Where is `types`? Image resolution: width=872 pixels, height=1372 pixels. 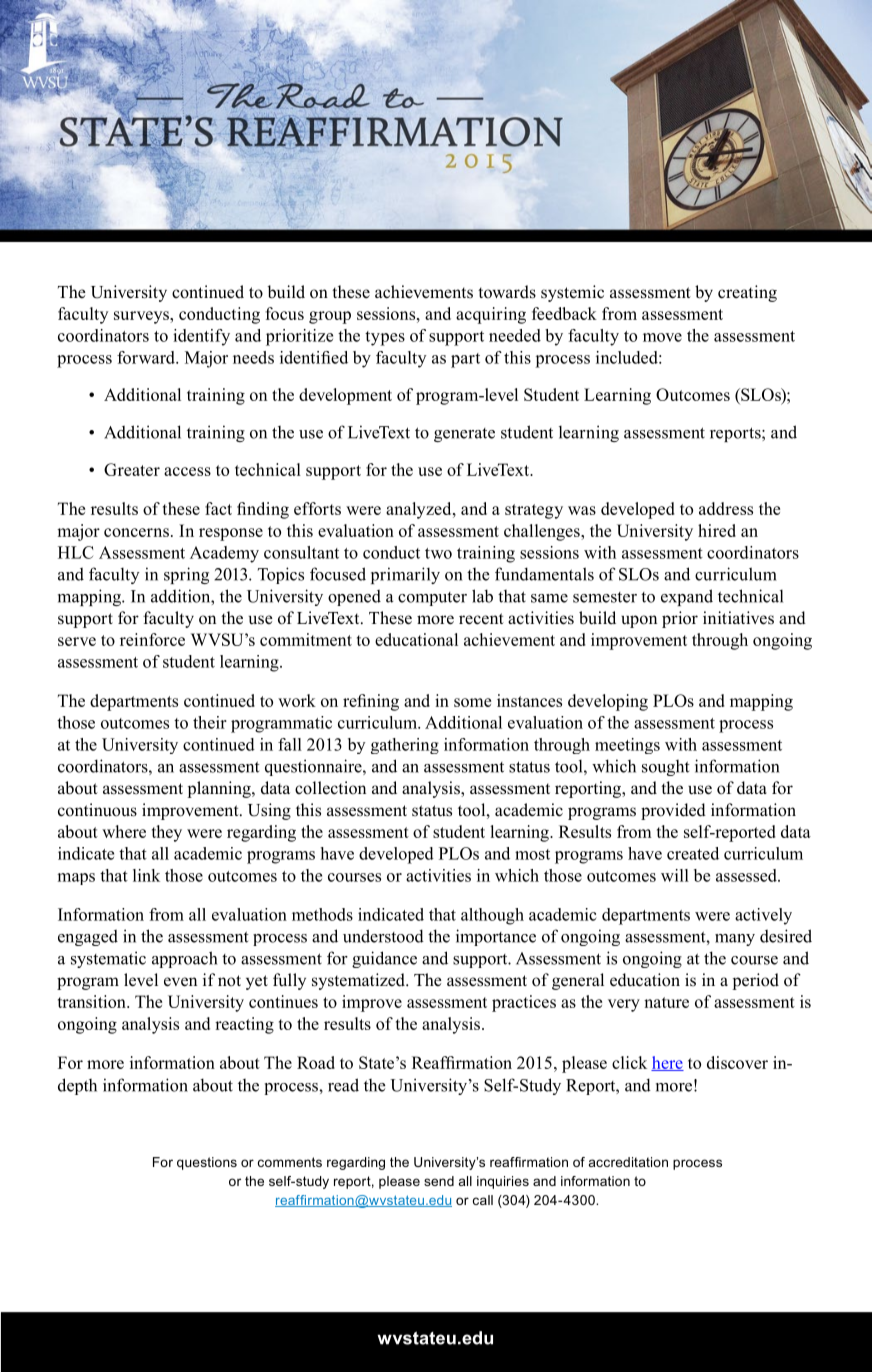
types is located at coordinates (385, 338).
